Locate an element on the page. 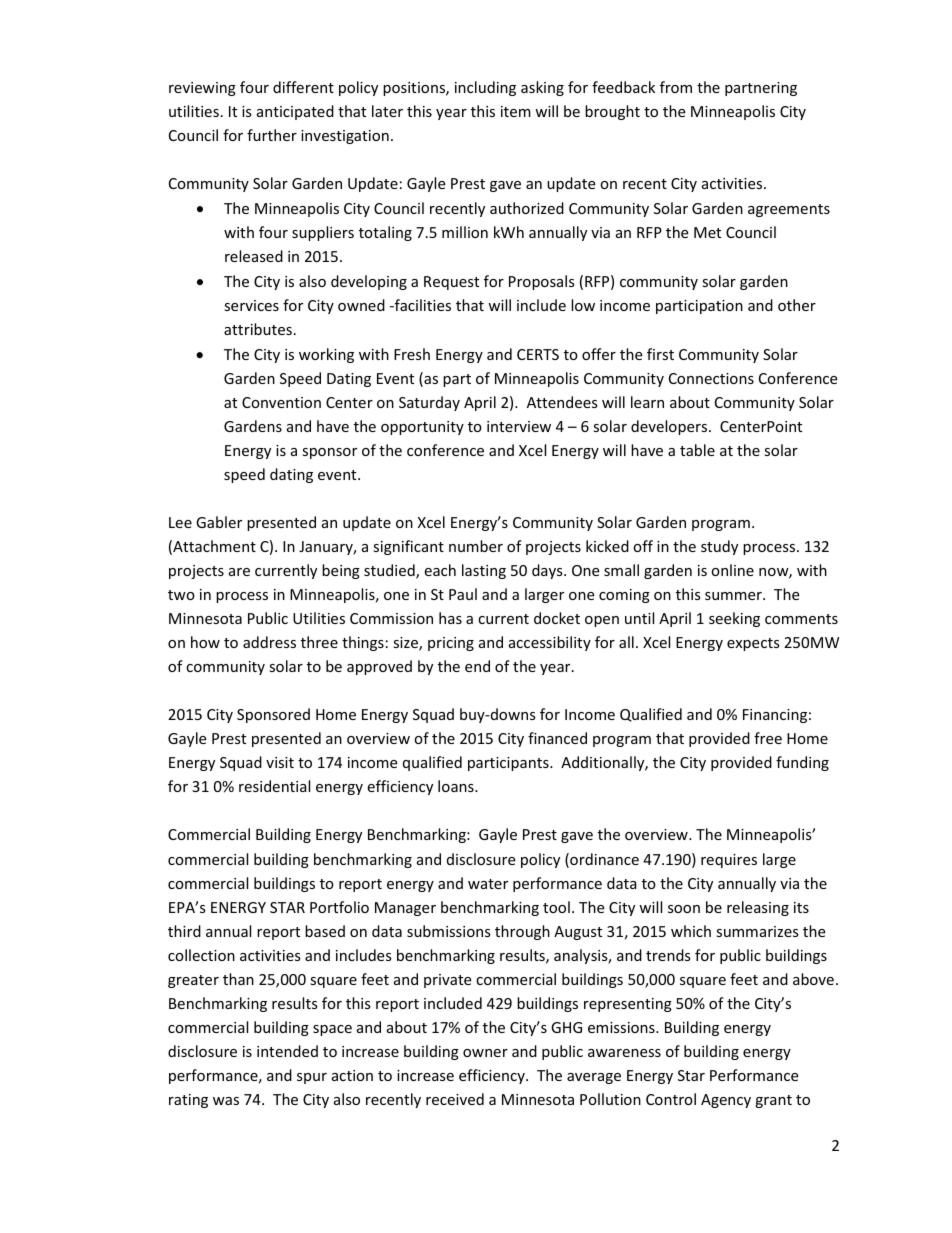 Image resolution: width=952 pixels, height=1233 pixels. Agency is located at coordinates (726, 1101).
